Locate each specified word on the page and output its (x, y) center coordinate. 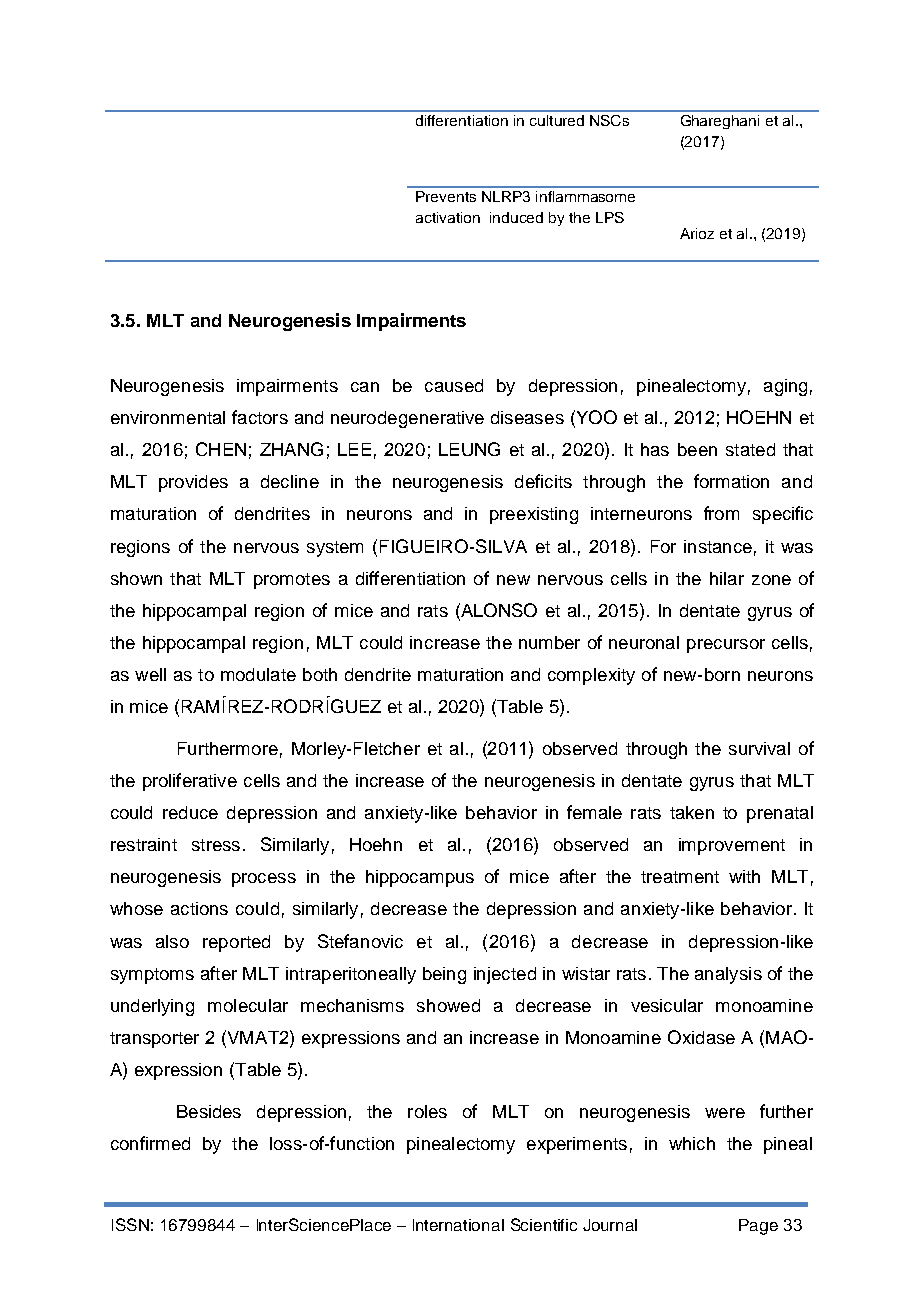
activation (448, 217)
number (549, 642)
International (458, 1225)
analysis (728, 975)
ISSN (130, 1224)
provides (193, 483)
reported (236, 943)
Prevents (446, 196)
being (444, 975)
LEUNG (469, 449)
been (697, 449)
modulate (258, 674)
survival (759, 748)
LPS (610, 217)
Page (758, 1227)
